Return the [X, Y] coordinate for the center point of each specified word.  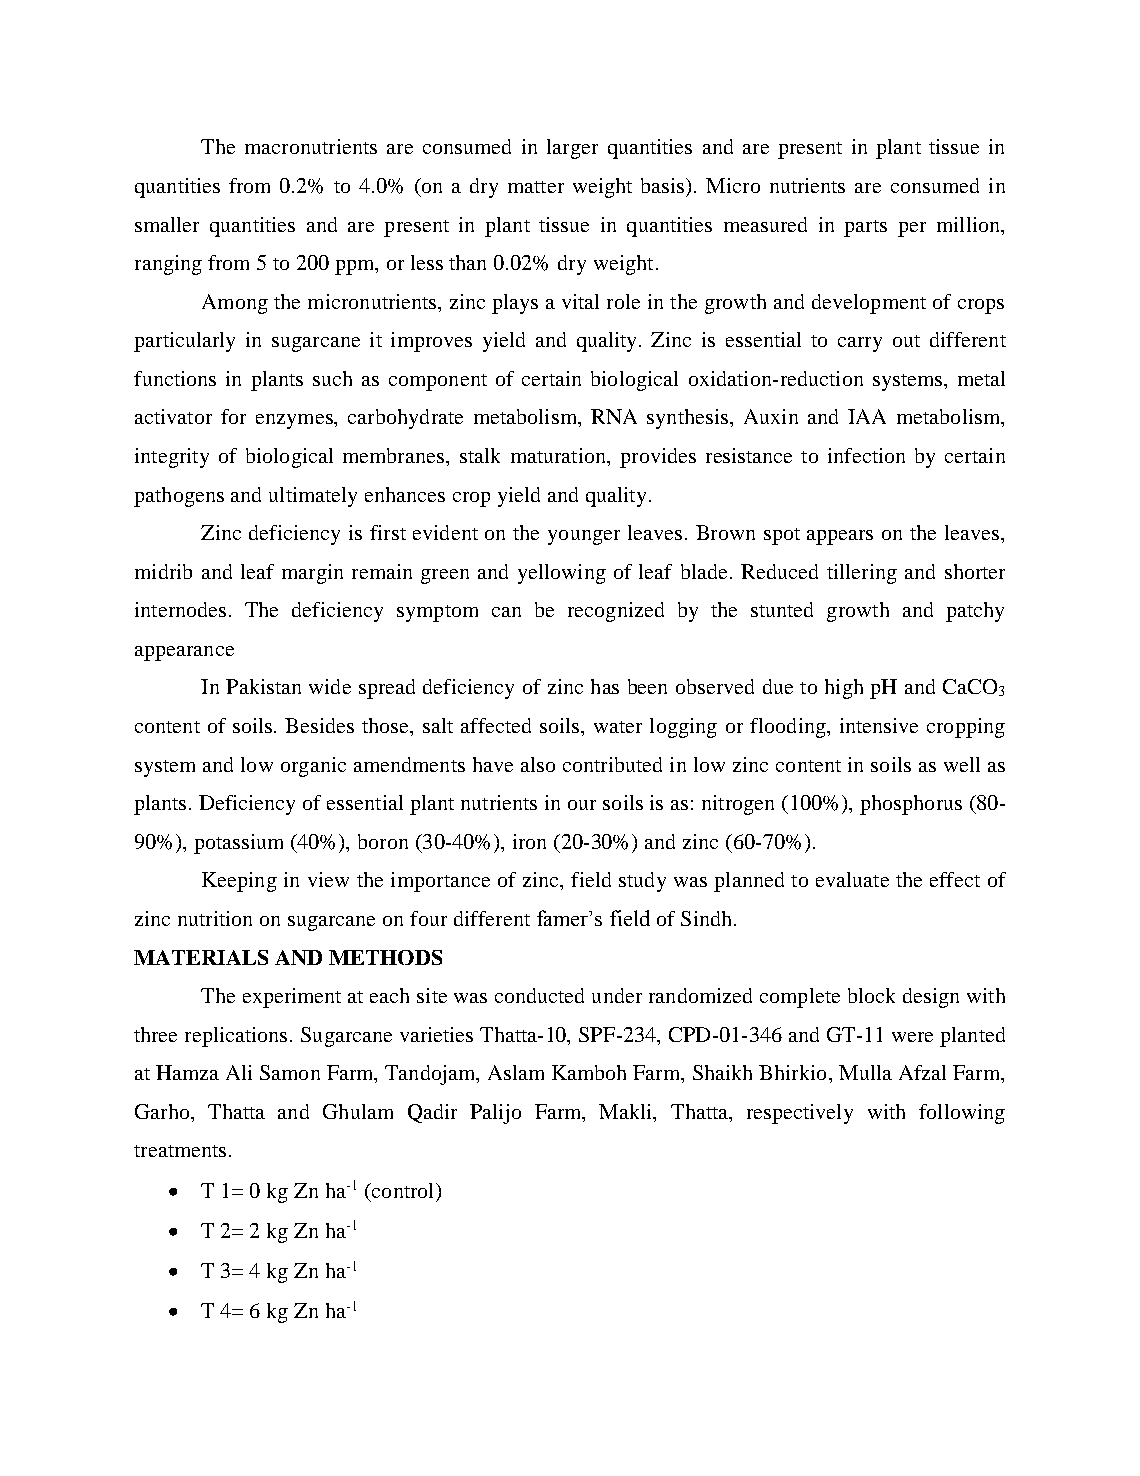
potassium [238, 844]
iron [529, 841]
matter [536, 187]
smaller [167, 224]
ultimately [313, 497]
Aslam [516, 1072]
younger [584, 537]
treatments [180, 1151]
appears [840, 537]
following [962, 1114]
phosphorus [911, 805]
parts [865, 228]
